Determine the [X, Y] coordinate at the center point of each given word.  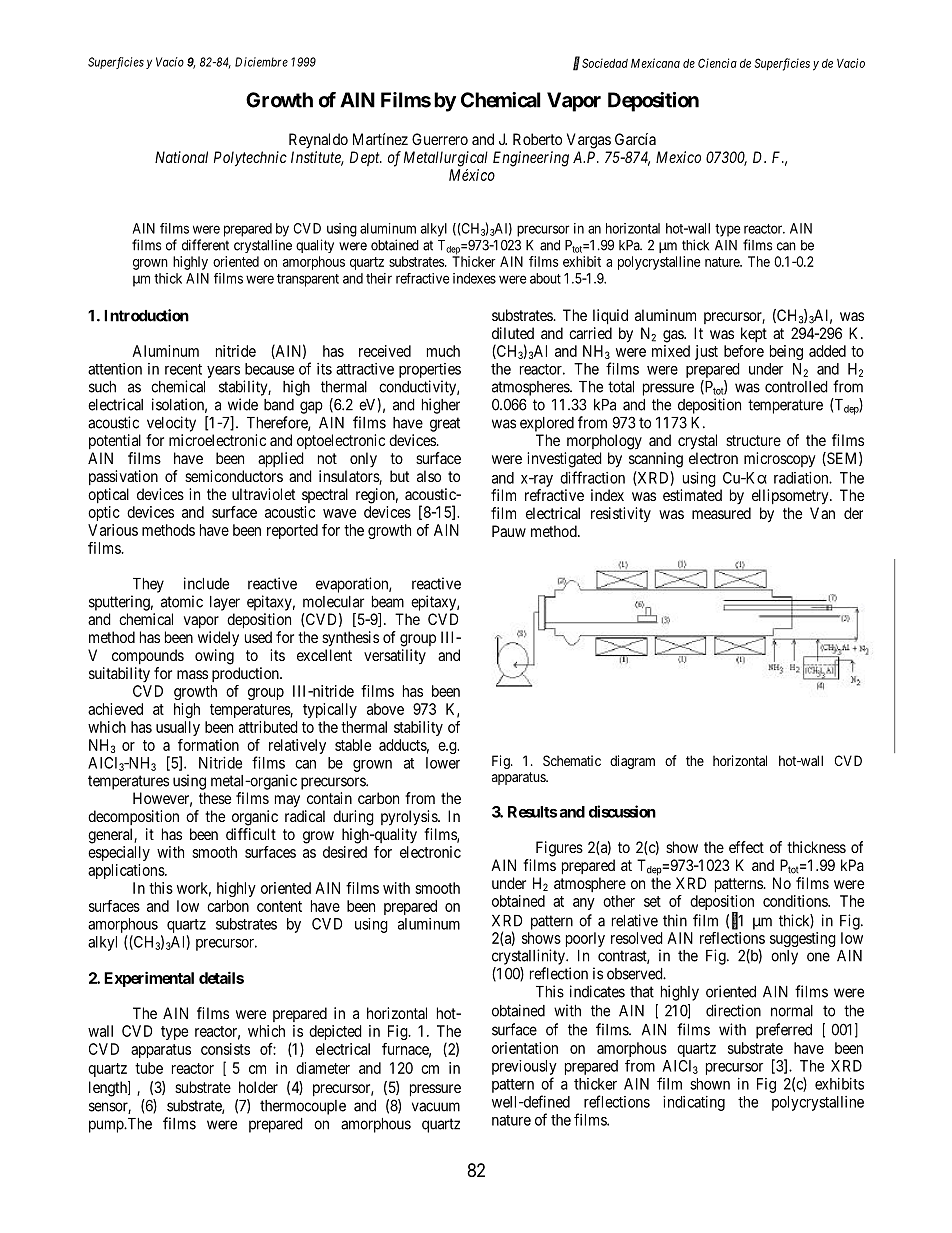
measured [721, 513]
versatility [395, 656]
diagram [632, 762]
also [429, 476]
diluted [513, 333]
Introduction [146, 315]
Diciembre [261, 62]
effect [746, 847]
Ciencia [717, 63]
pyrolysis [410, 818]
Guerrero [440, 139]
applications [127, 871]
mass [192, 674]
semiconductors [234, 476]
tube [149, 1068]
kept [754, 334]
